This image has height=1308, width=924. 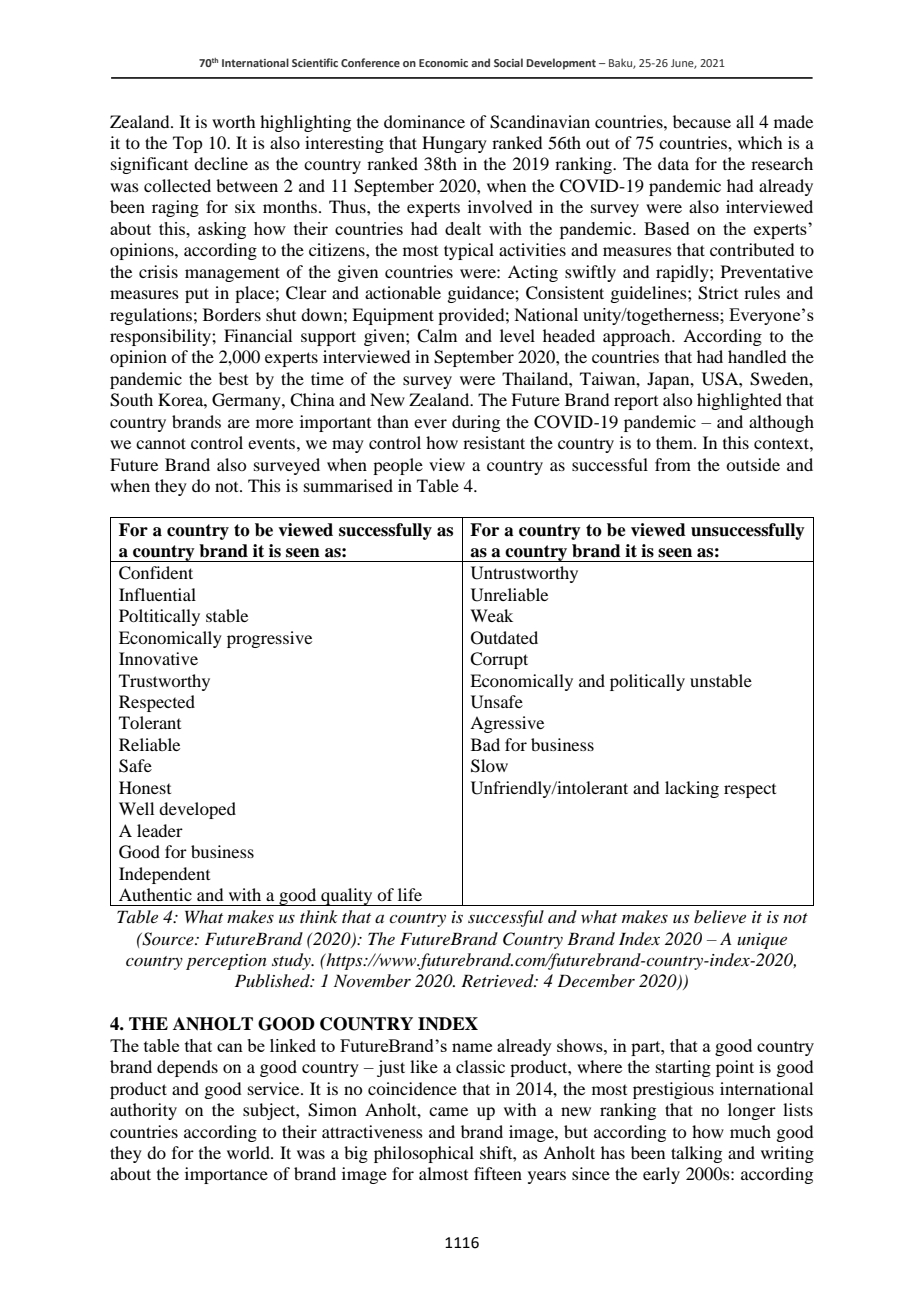 What do you see at coordinates (718, 293) in the image?
I see `Strict` at bounding box center [718, 293].
